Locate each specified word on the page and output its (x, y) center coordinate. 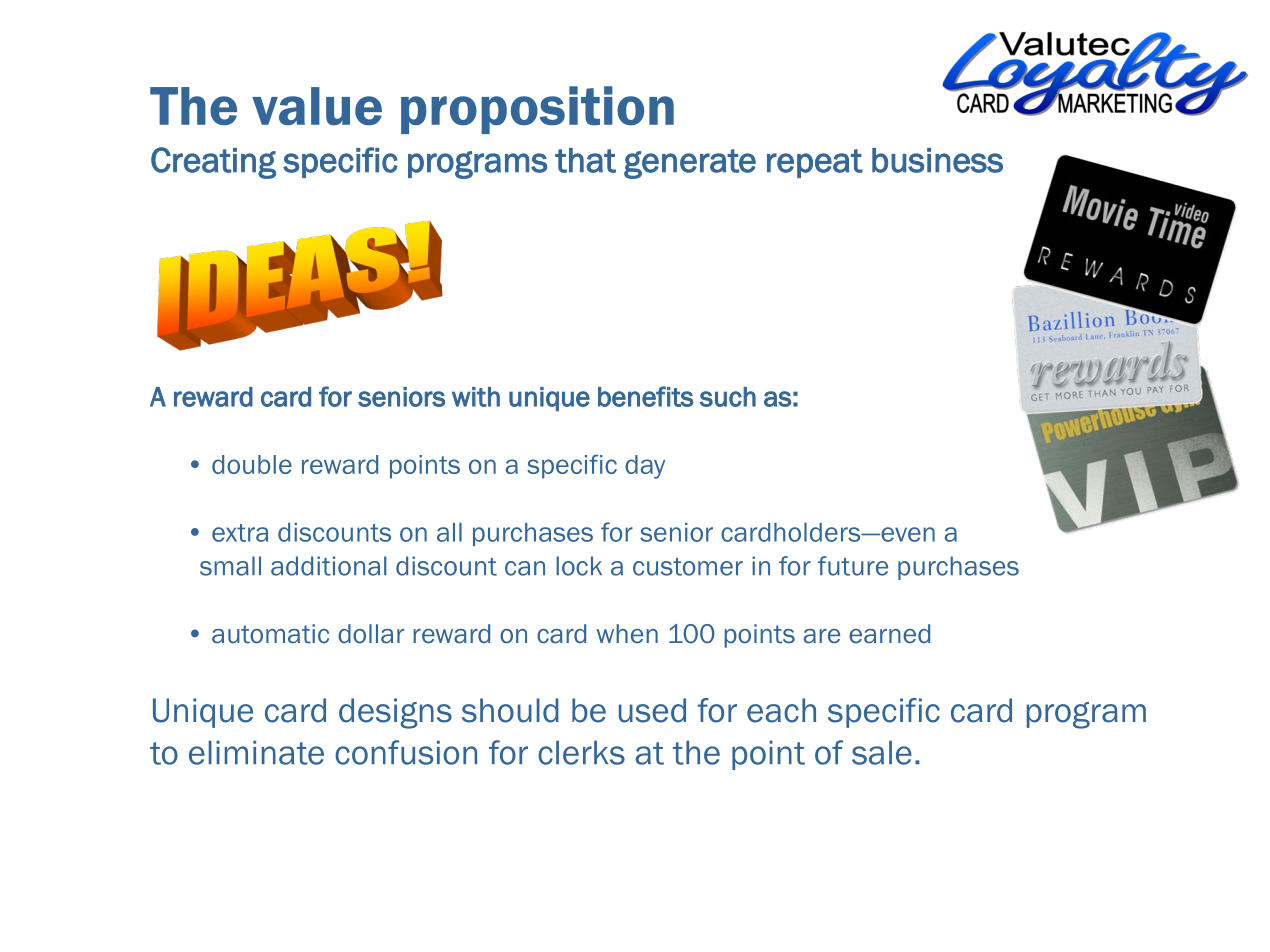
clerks (581, 753)
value (317, 106)
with (476, 397)
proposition (537, 110)
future (853, 566)
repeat (815, 163)
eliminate (256, 753)
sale (882, 753)
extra (240, 533)
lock (579, 566)
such (728, 397)
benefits (646, 396)
